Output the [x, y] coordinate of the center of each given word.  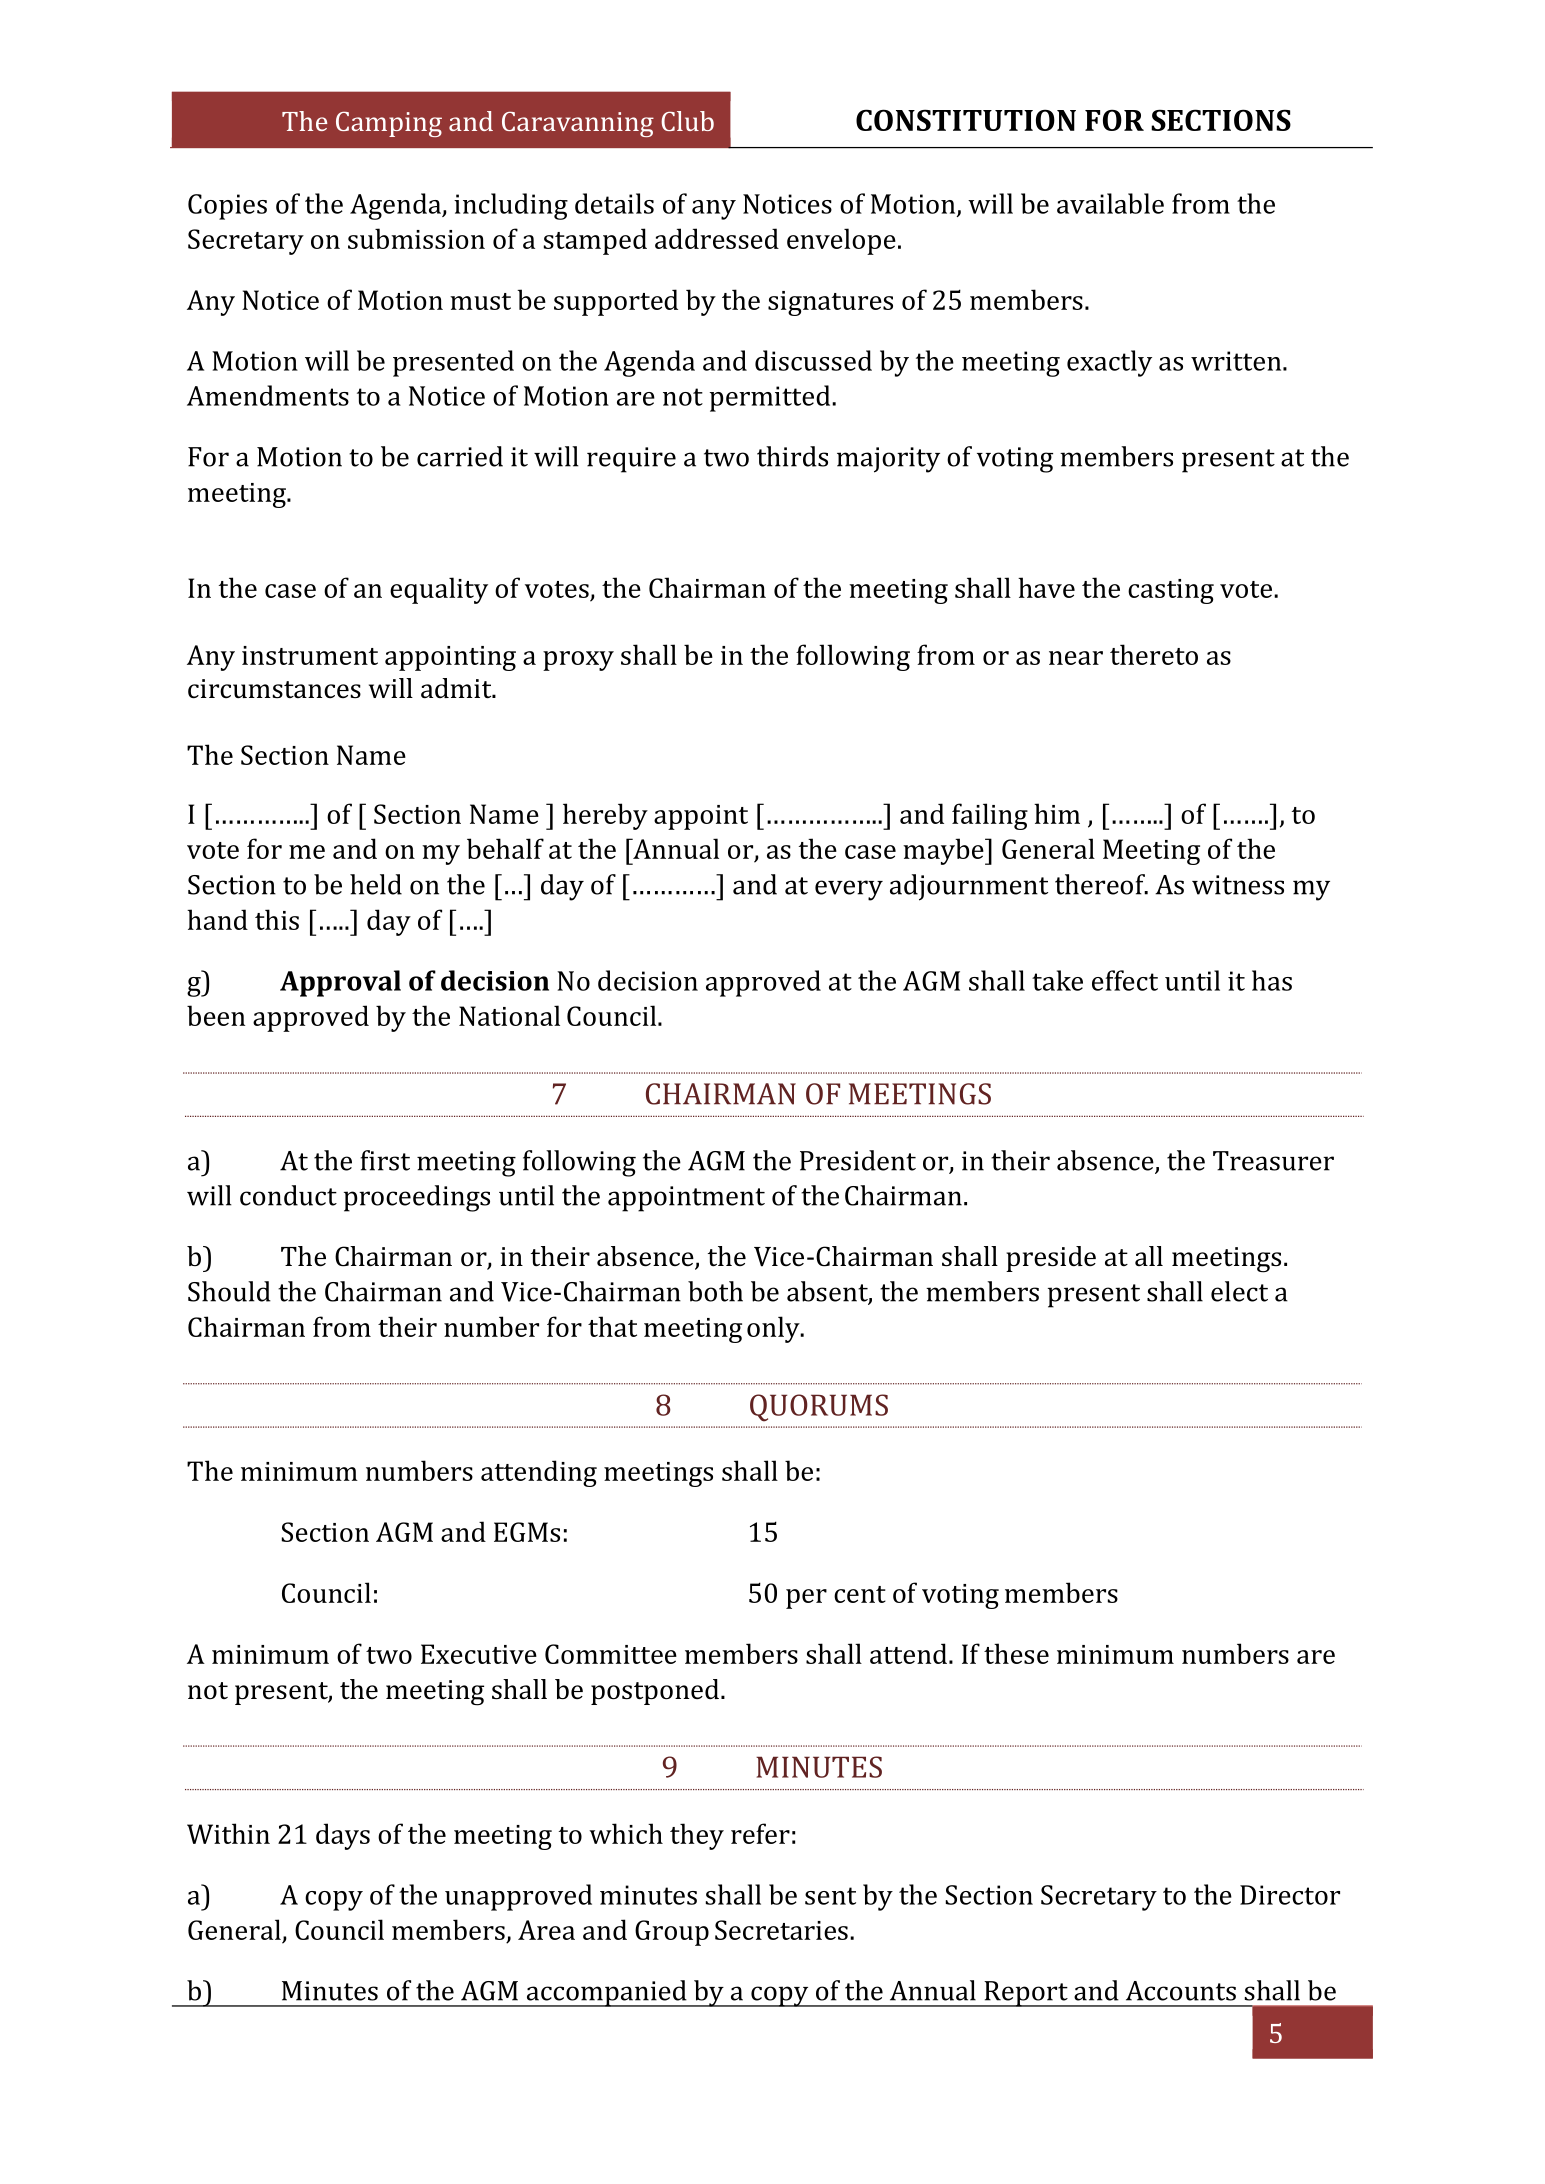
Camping [389, 124]
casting [1171, 591]
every [849, 890]
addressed [717, 238]
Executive [479, 1654]
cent [860, 1594]
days [343, 1836]
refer [760, 1833]
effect [1125, 980]
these [1016, 1653]
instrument [310, 655]
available [1110, 203]
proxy [578, 661]
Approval [340, 983]
